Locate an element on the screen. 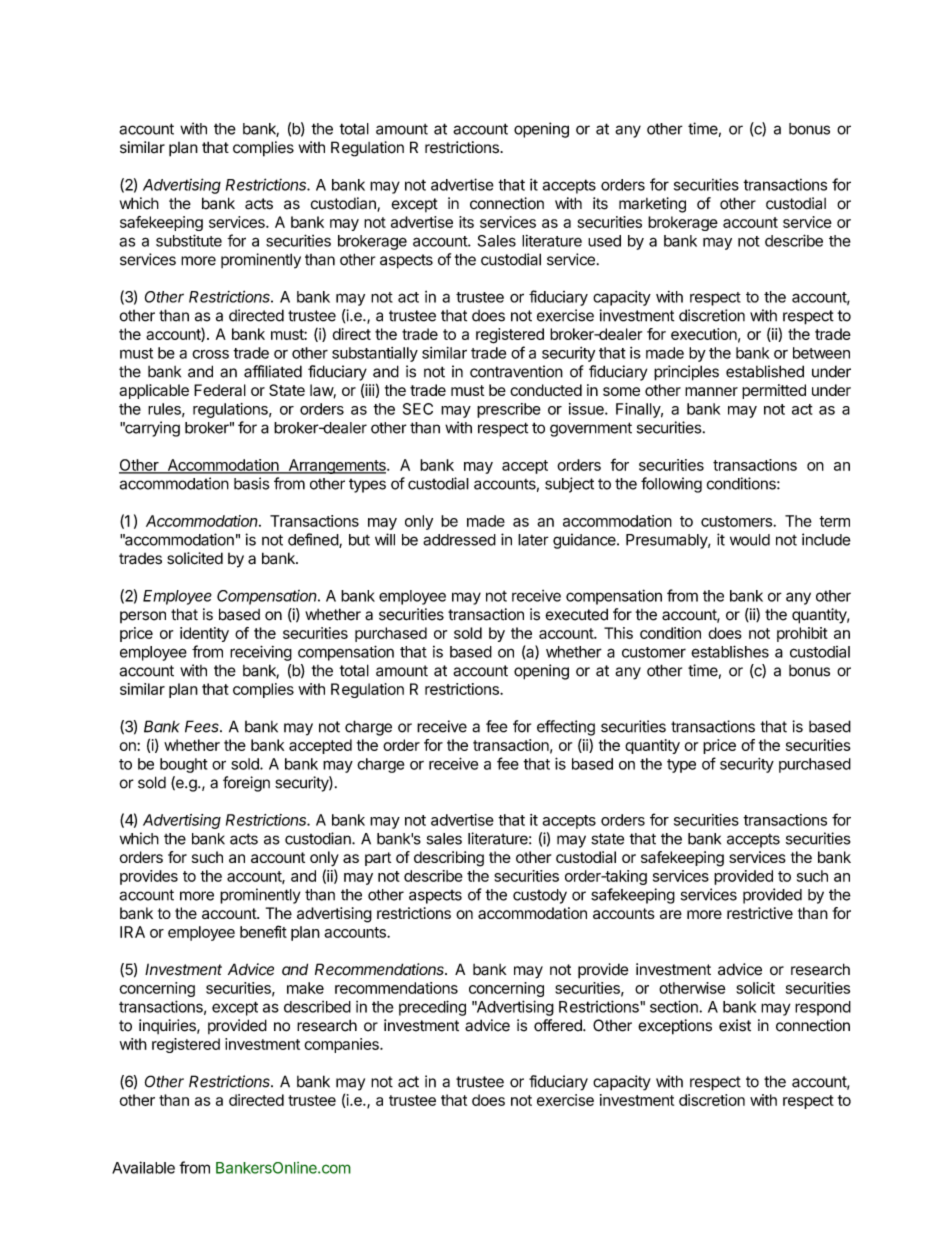 Image resolution: width=952 pixels, height=1233 pixels. offered is located at coordinates (559, 1025).
